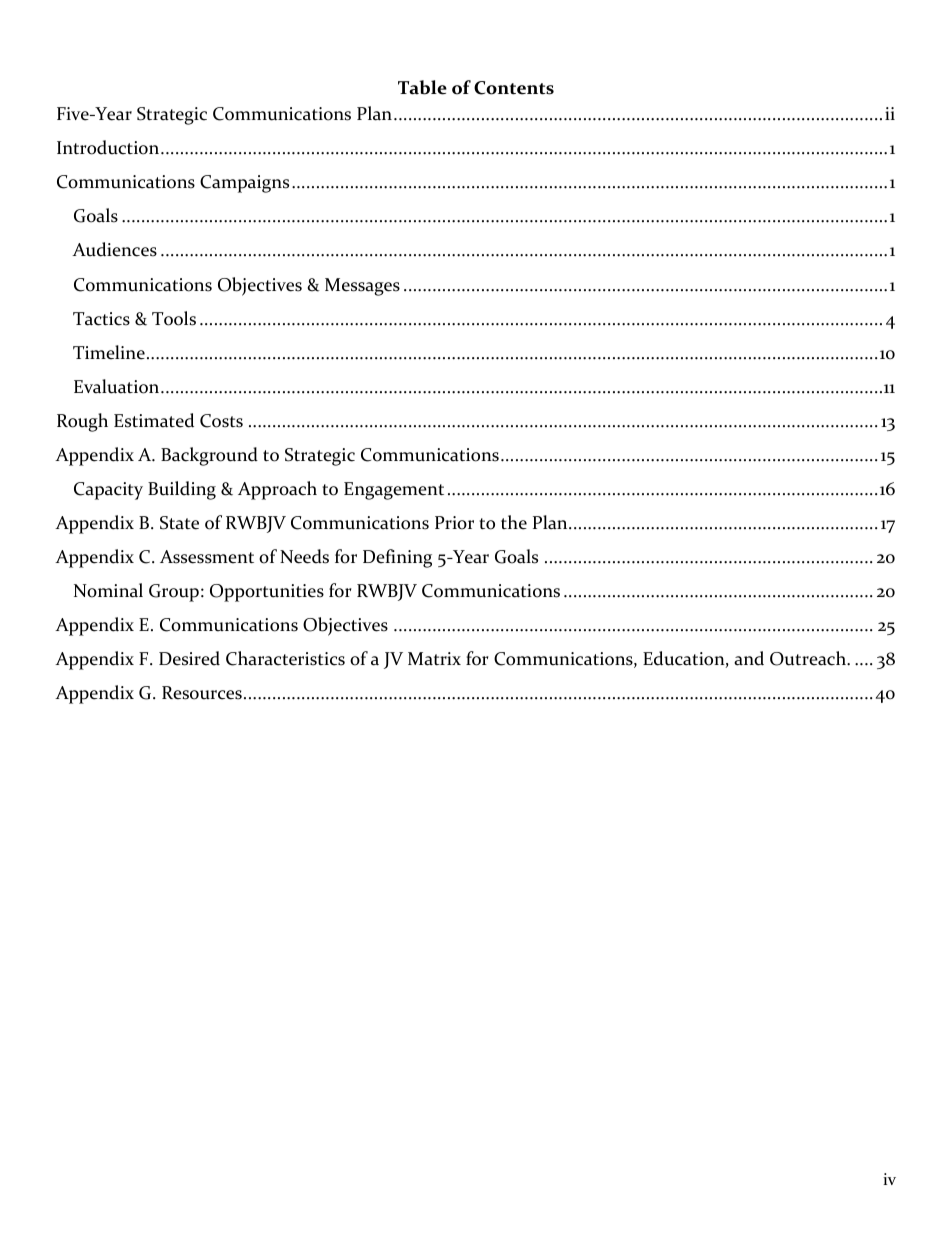 This screenshot has height=1233, width=952. Describe the element at coordinates (514, 88) in the screenshot. I see `Contents` at that location.
